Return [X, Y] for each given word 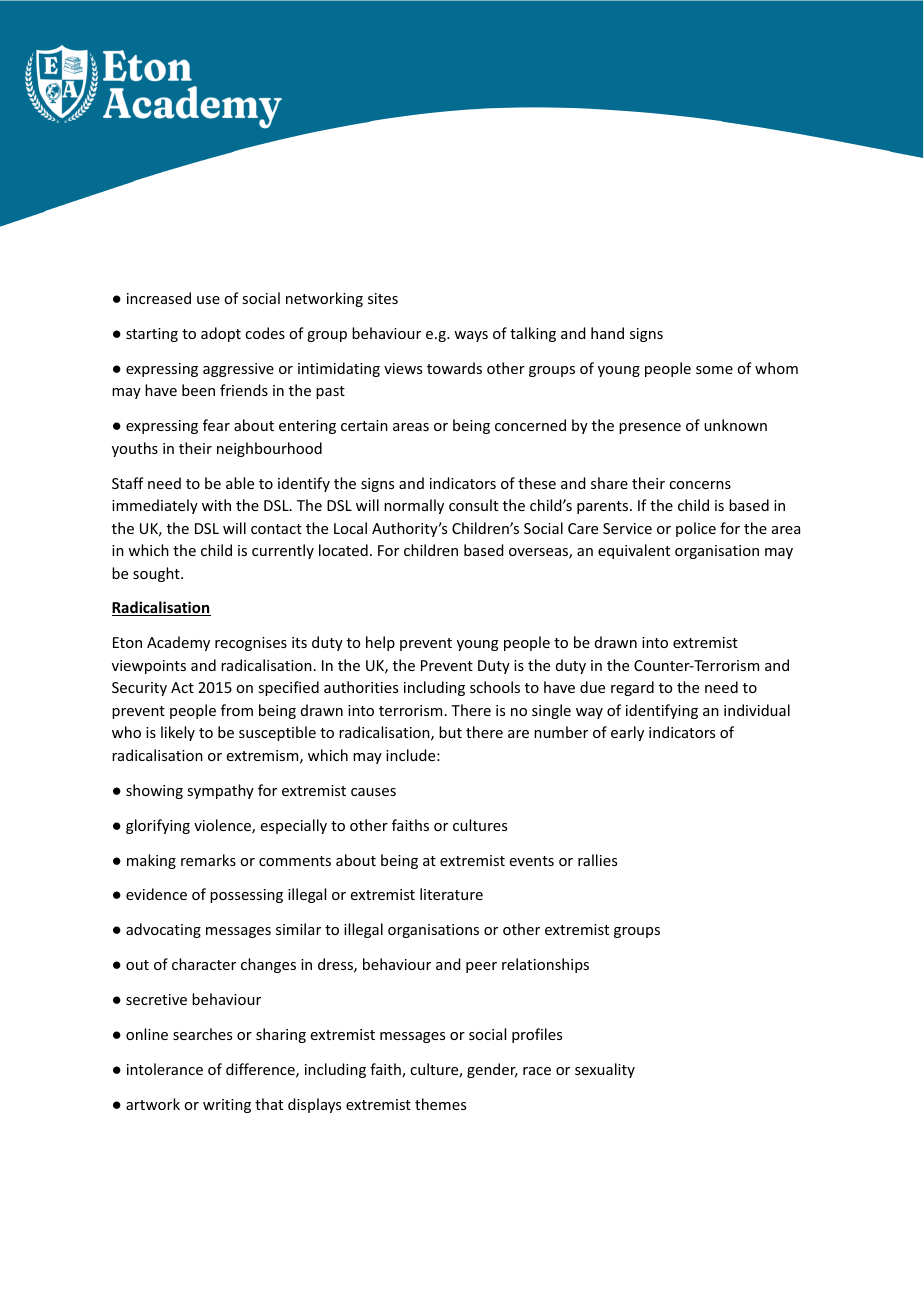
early [627, 733]
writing [227, 1106]
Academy [178, 643]
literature [451, 894]
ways [471, 336]
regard [632, 688]
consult [473, 505]
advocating [163, 930]
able [240, 483]
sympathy [220, 791]
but [450, 732]
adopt [221, 334]
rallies [597, 860]
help [380, 643]
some [714, 370]
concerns [700, 485]
